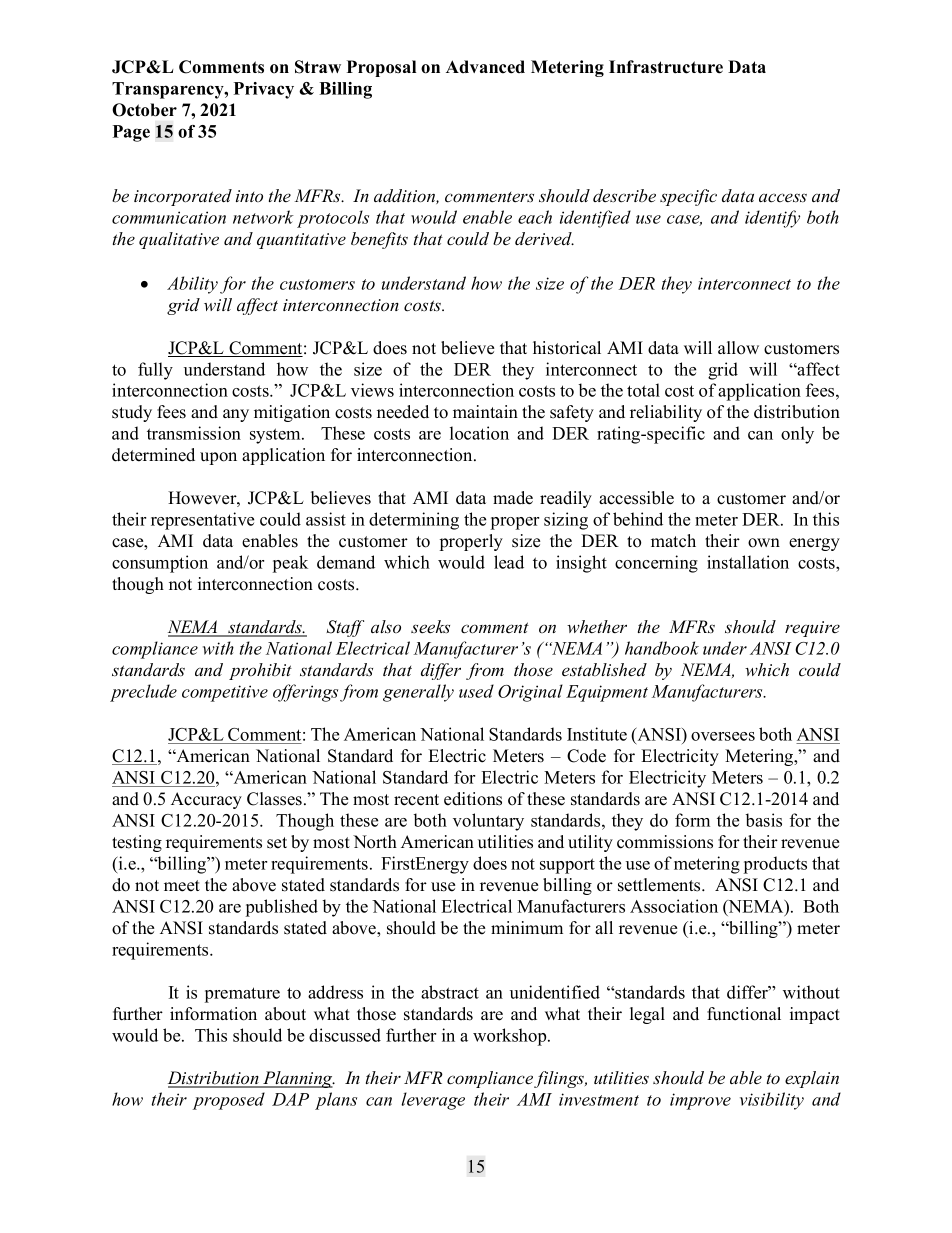  What do you see at coordinates (485, 67) in the document?
I see `Advanced` at bounding box center [485, 67].
